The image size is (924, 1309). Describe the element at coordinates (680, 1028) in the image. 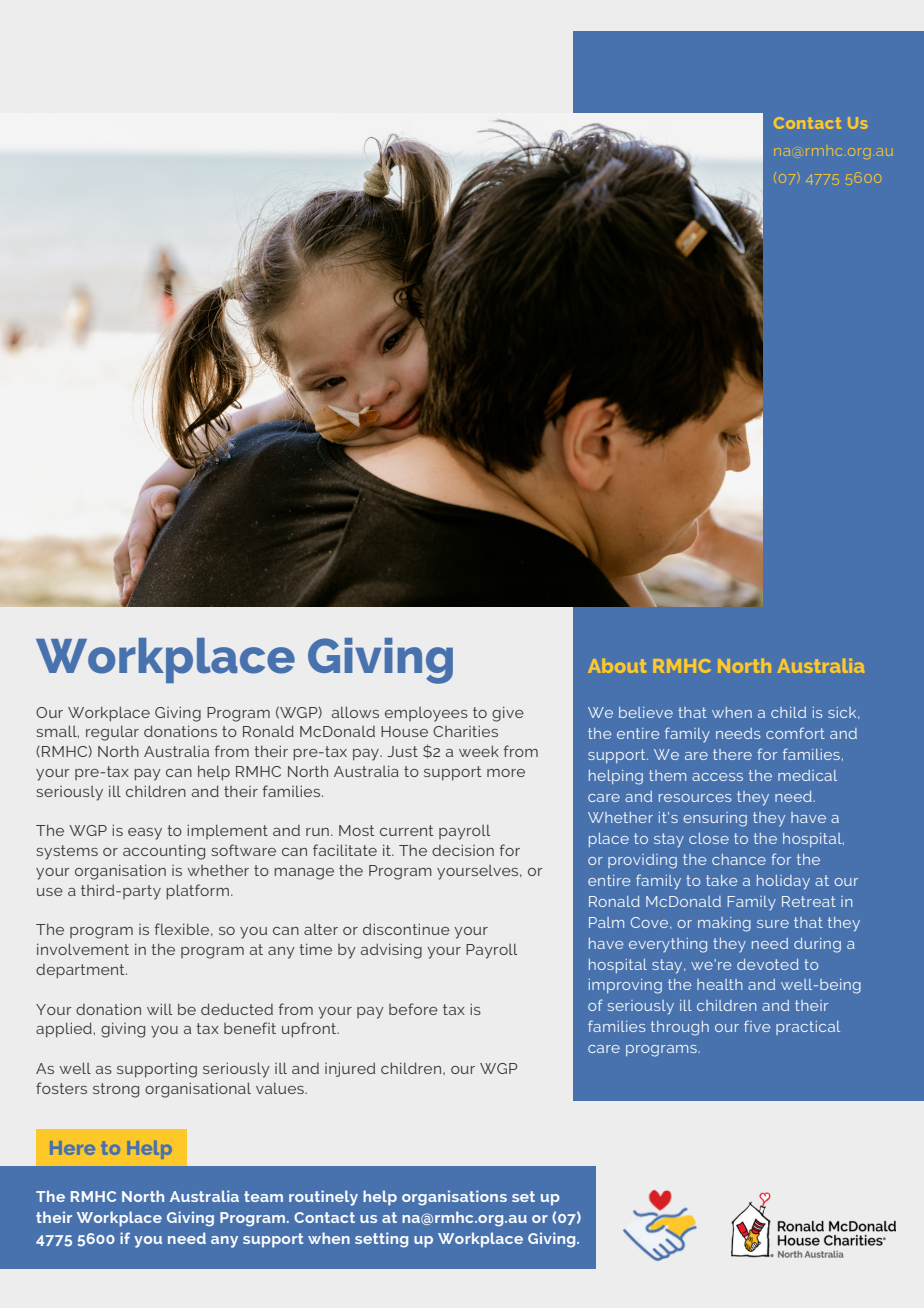

I see `through` at that location.
